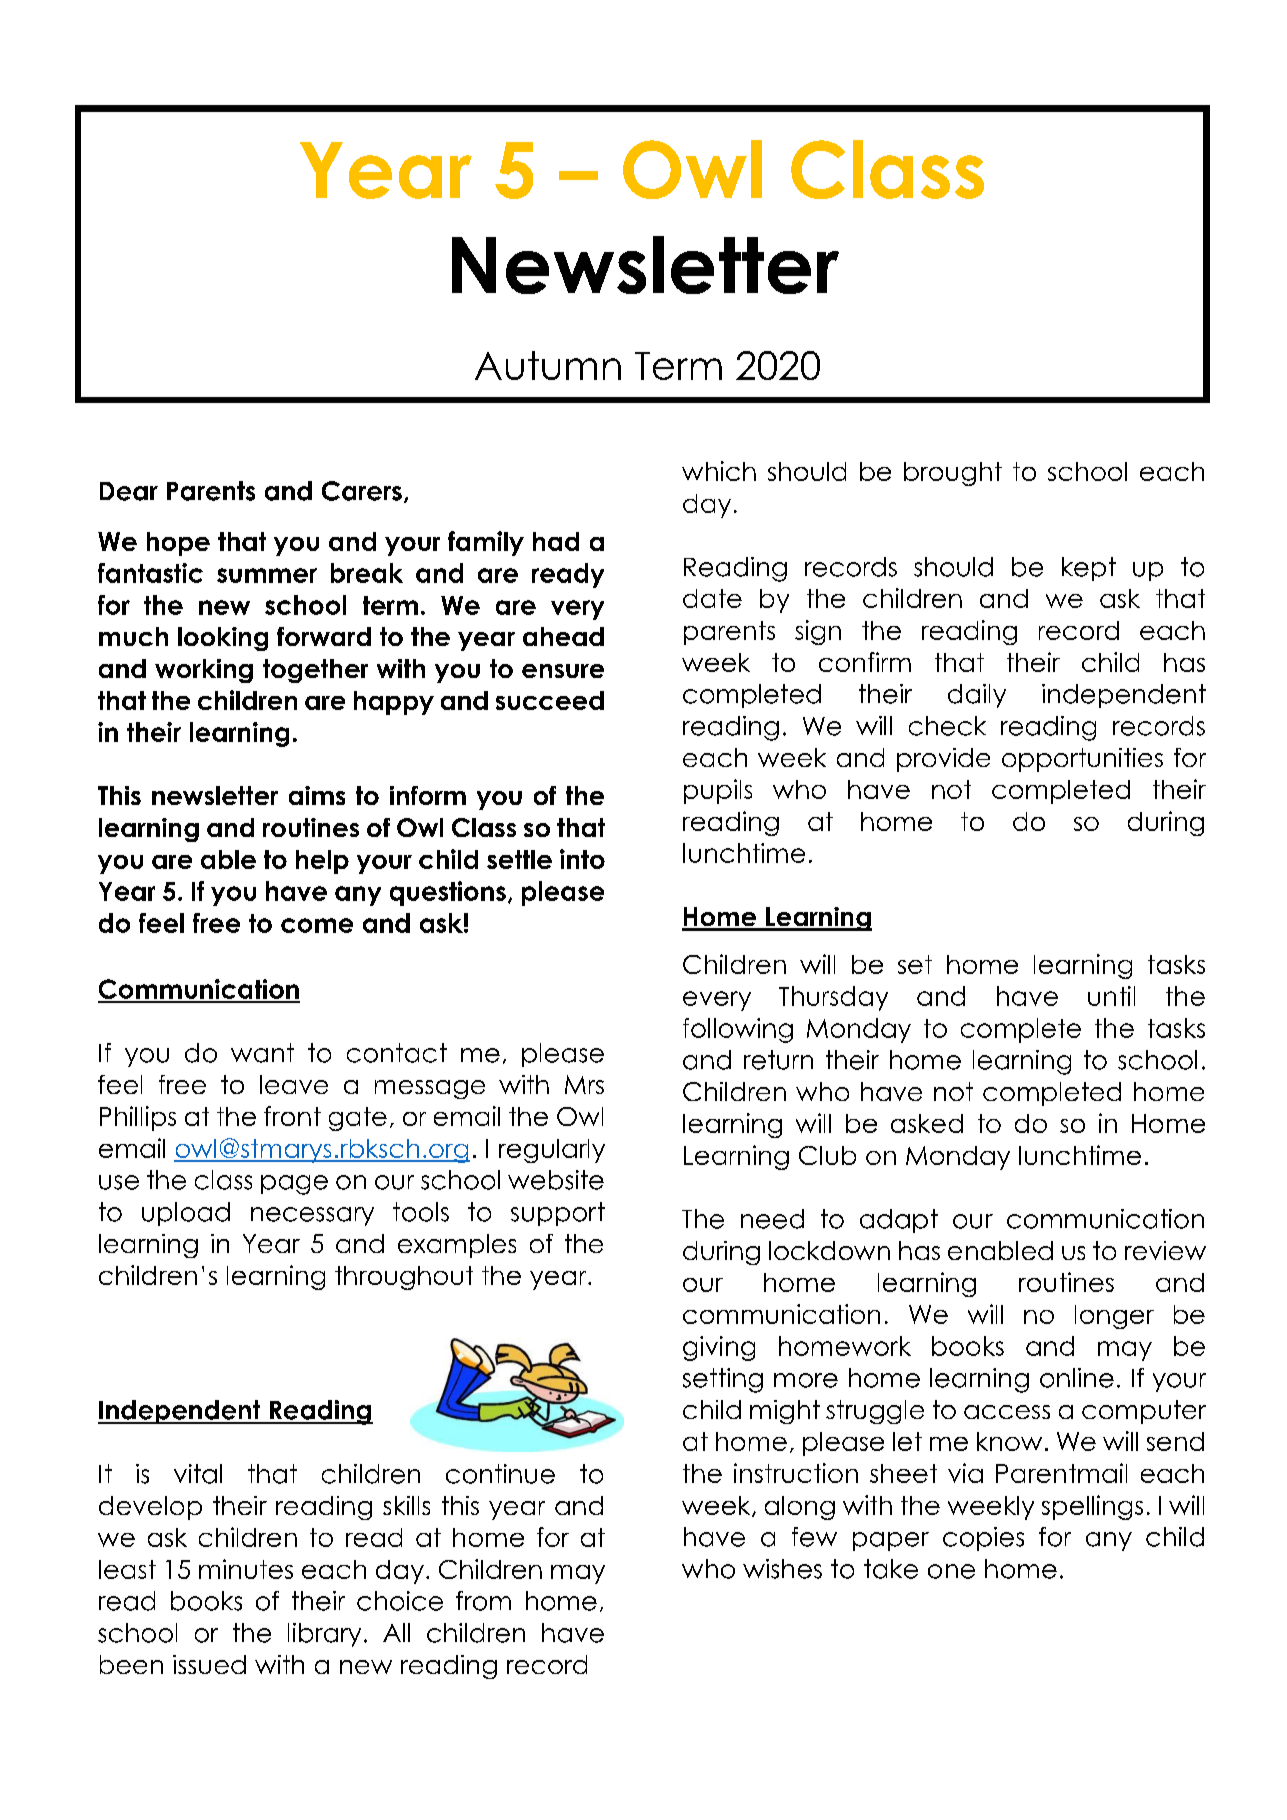 Image resolution: width=1287 pixels, height=1820 pixels. Describe the element at coordinates (209, 1664) in the image. I see `issued` at that location.
